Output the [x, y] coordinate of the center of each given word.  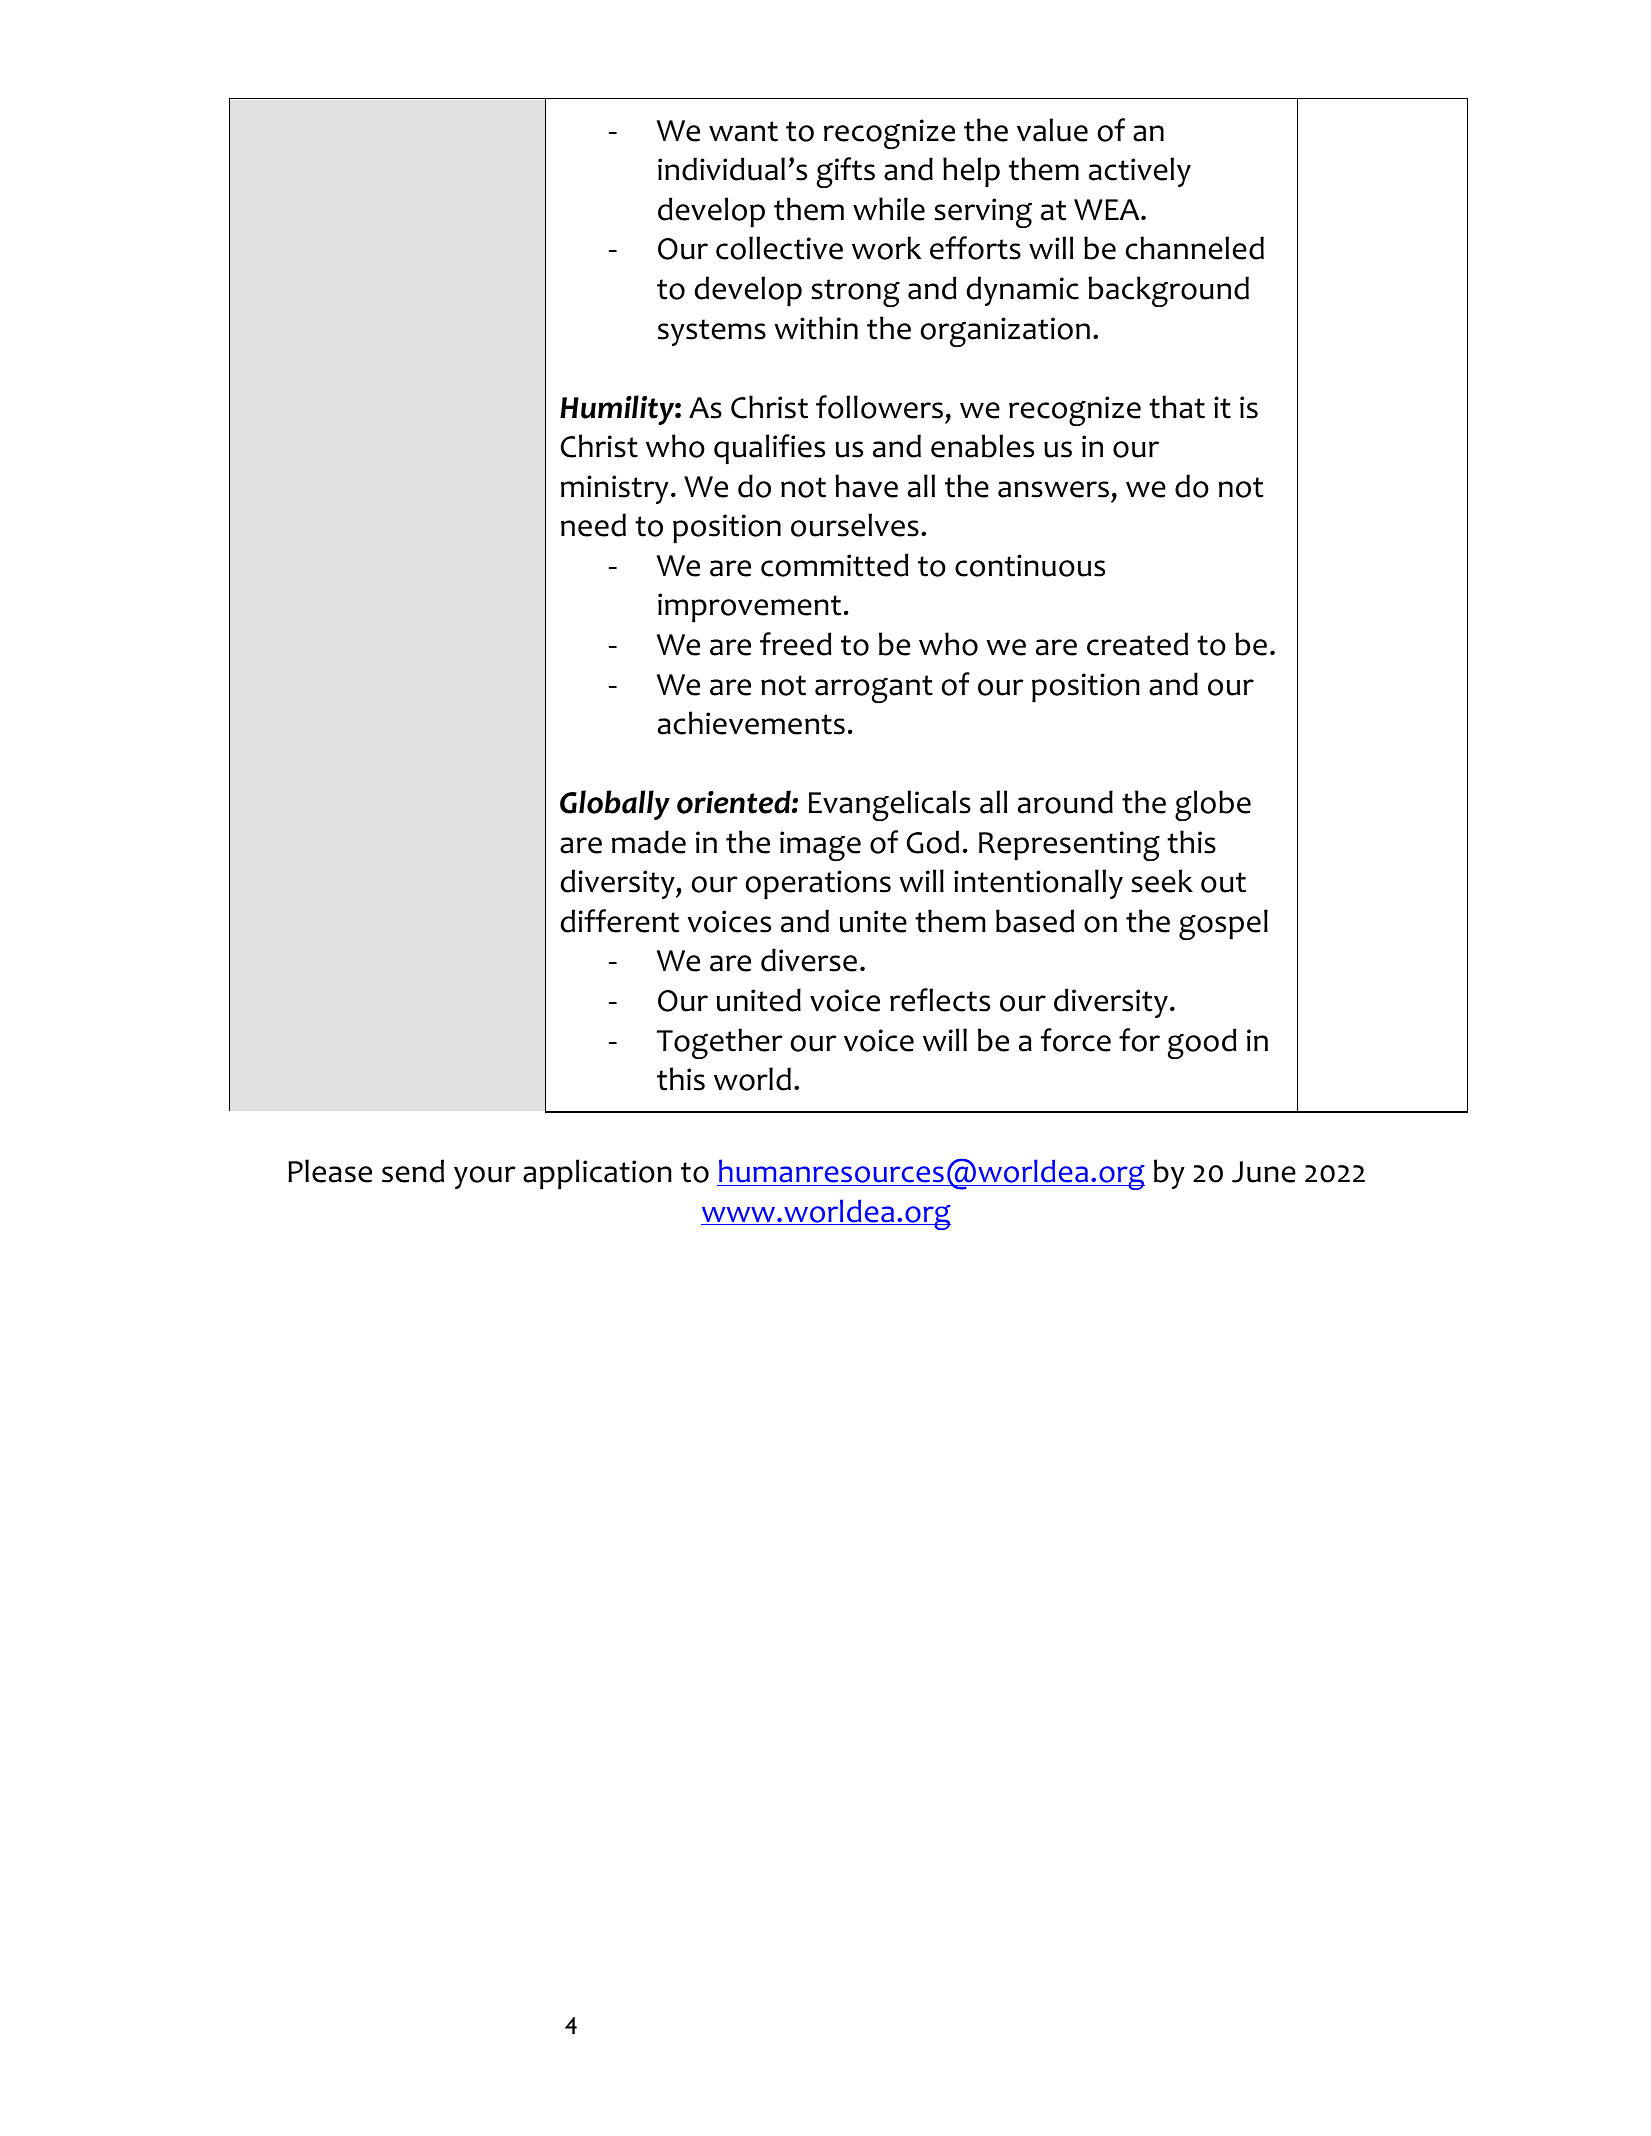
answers [1053, 489]
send [413, 1171]
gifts [846, 172]
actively [1140, 172]
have [866, 486]
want [743, 131]
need [593, 525]
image [820, 846]
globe [1213, 805]
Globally [615, 805]
